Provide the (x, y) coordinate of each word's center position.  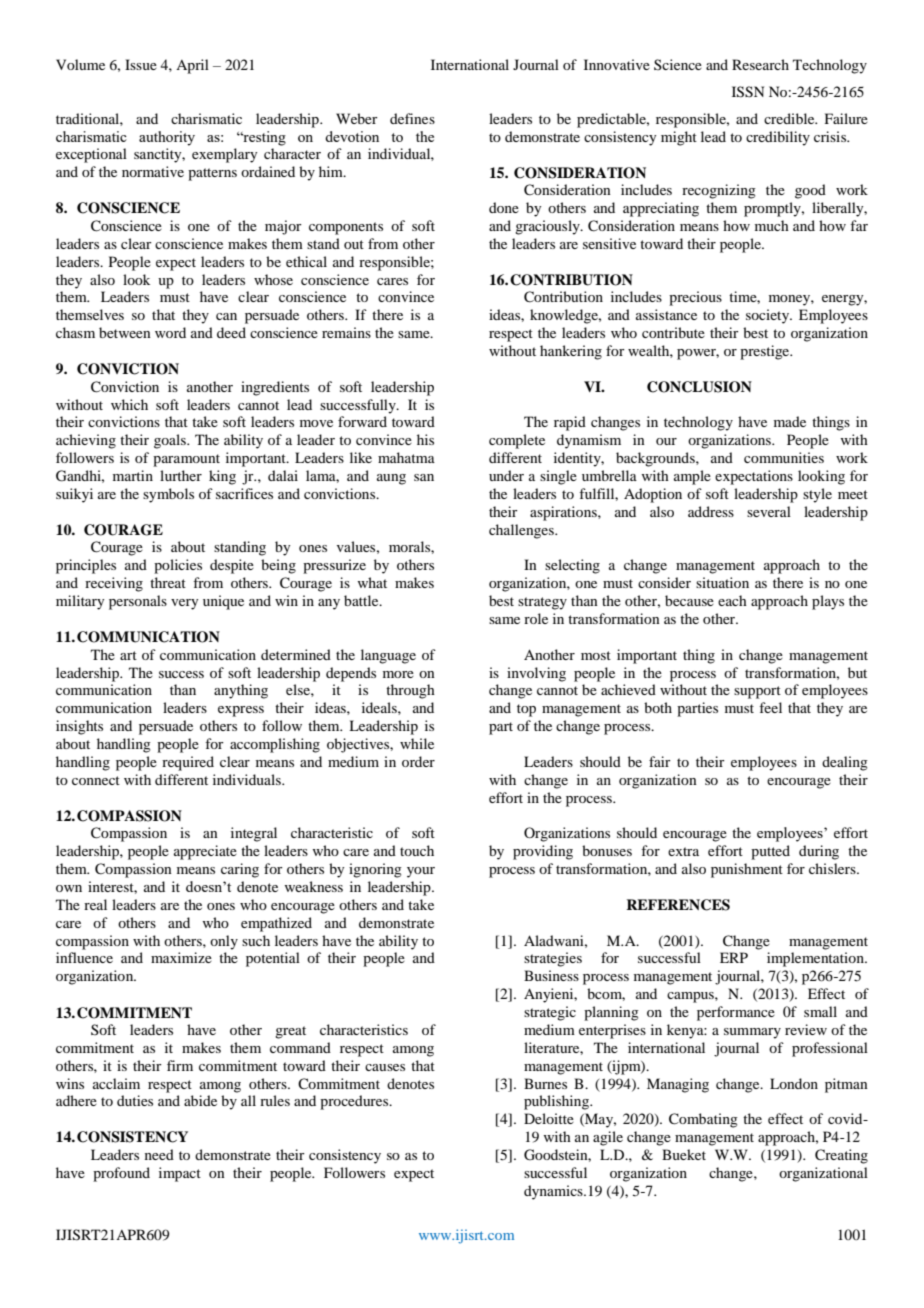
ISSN (748, 92)
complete (517, 441)
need (159, 1154)
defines (412, 118)
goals (171, 441)
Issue (141, 64)
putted (770, 852)
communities (784, 457)
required (188, 763)
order (418, 761)
